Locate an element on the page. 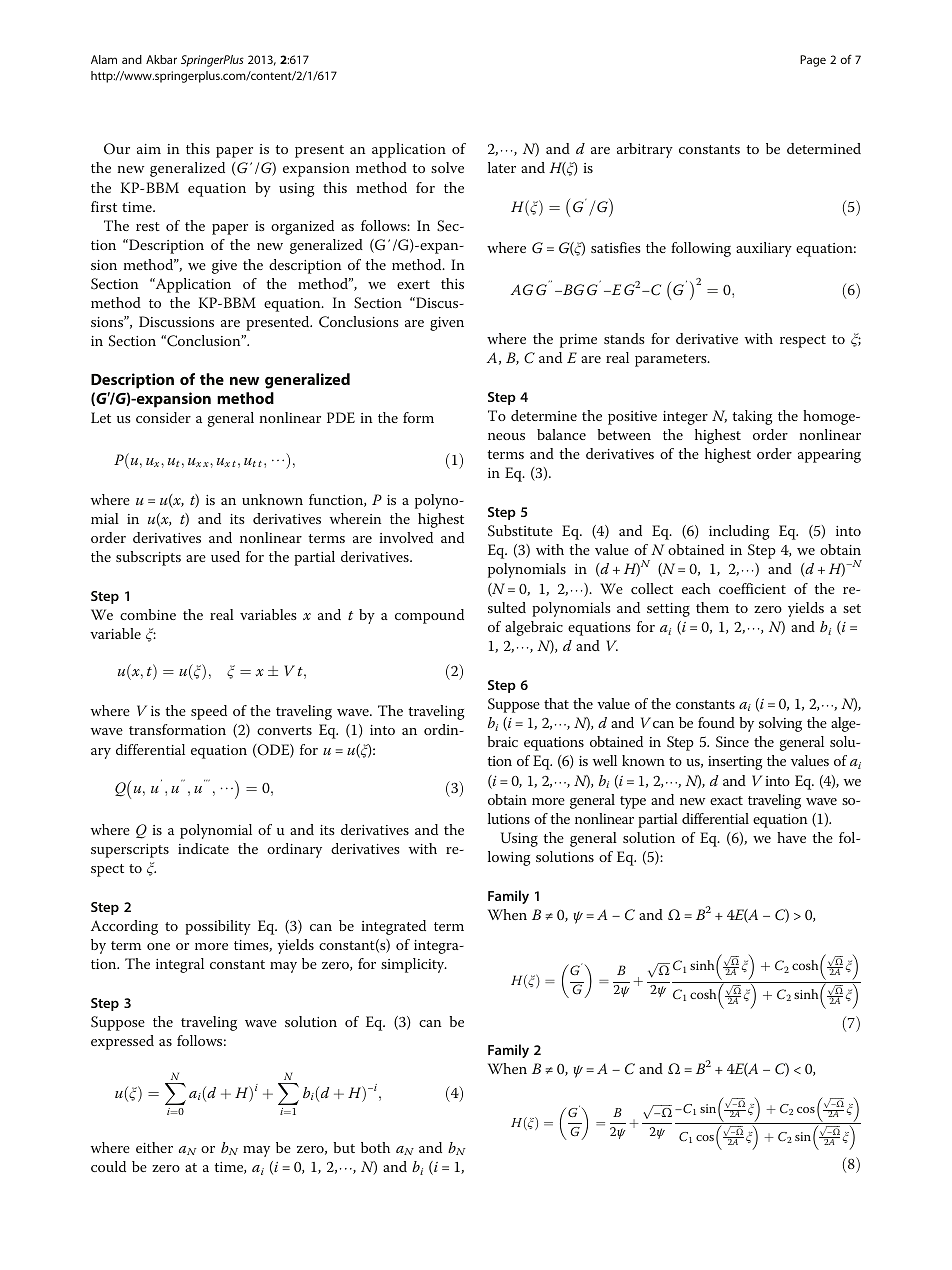 Image resolution: width=952 pixels, height=1270 pixels. PDE is located at coordinates (341, 417).
